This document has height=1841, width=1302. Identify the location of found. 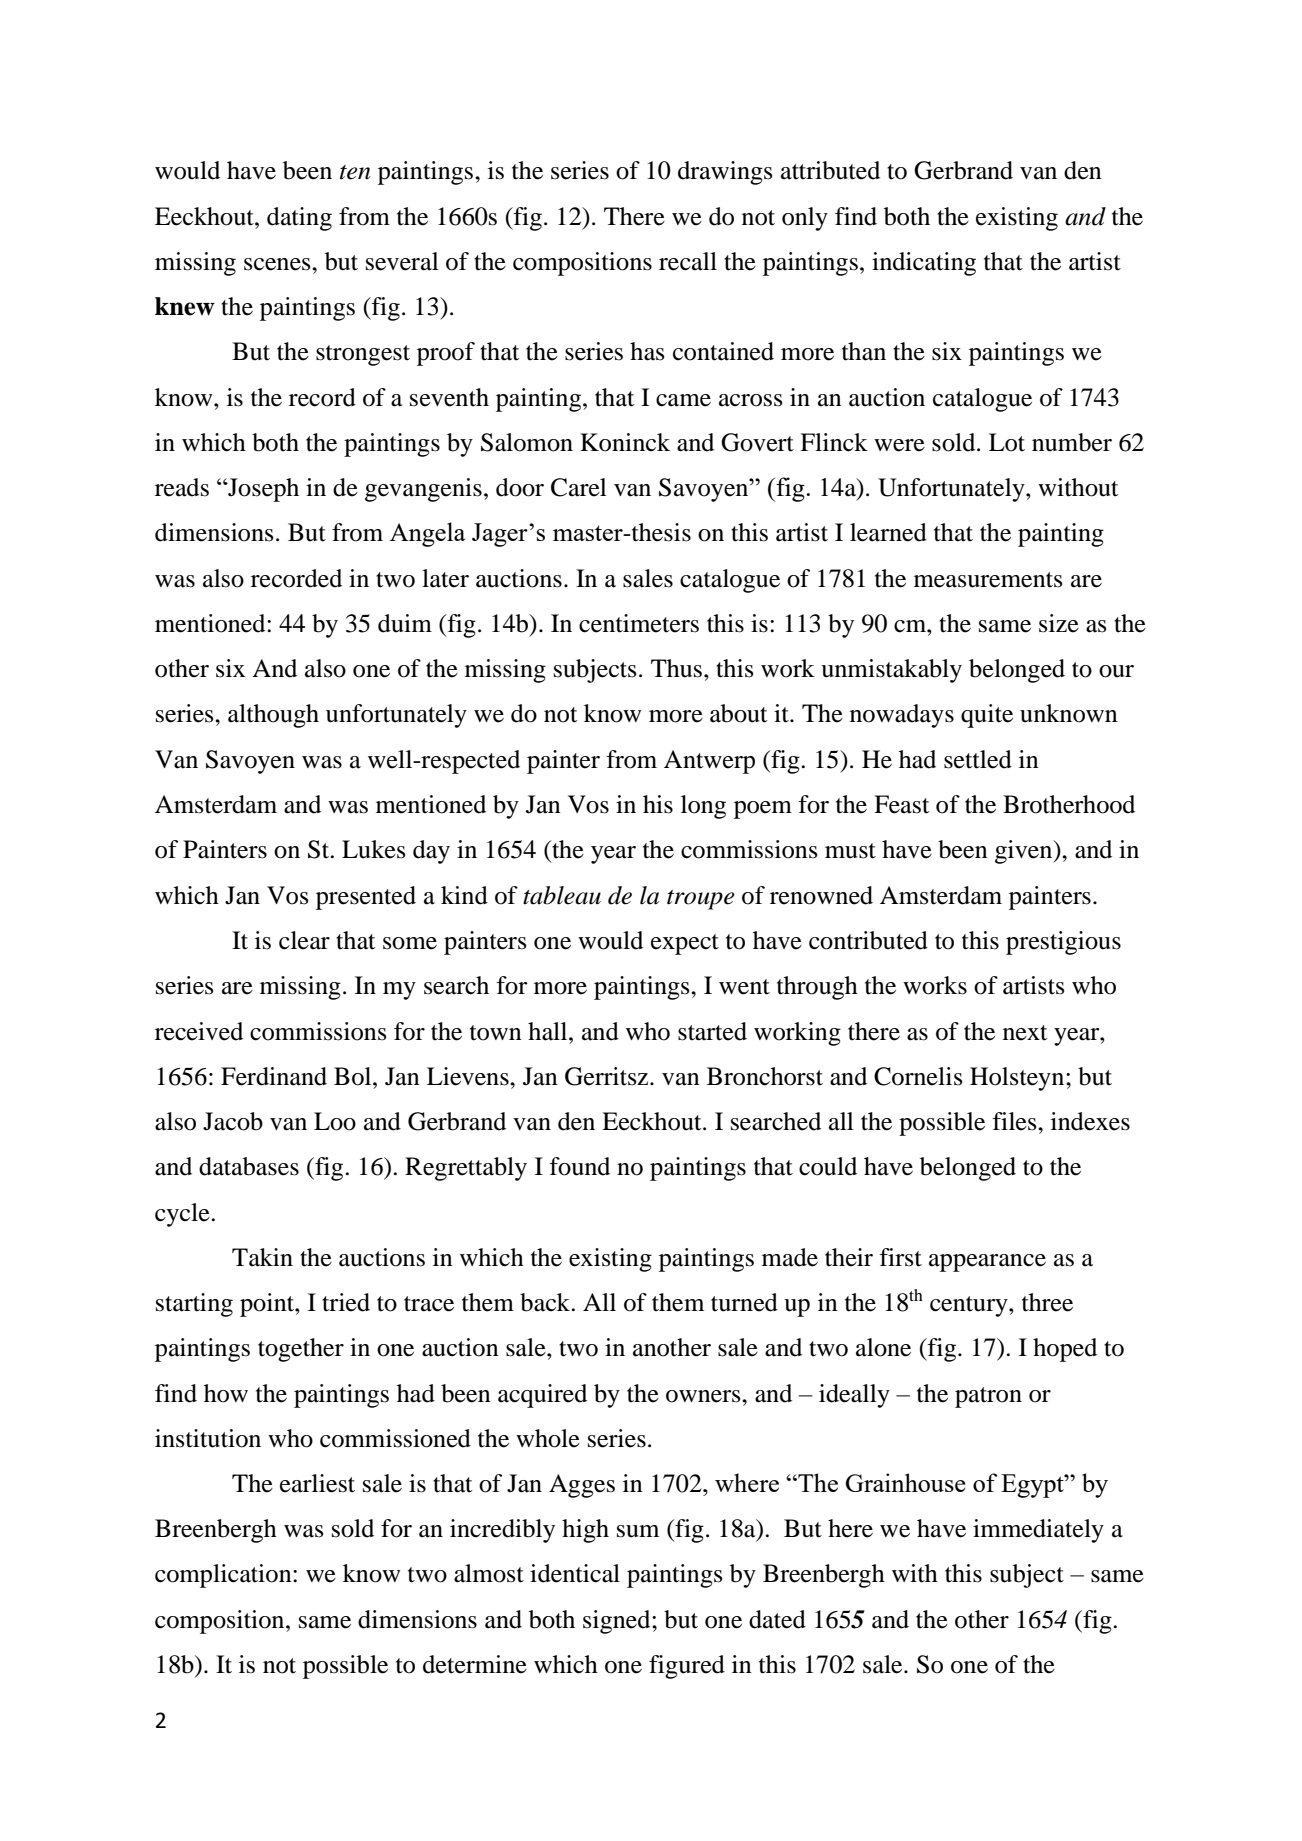
(579, 1166).
